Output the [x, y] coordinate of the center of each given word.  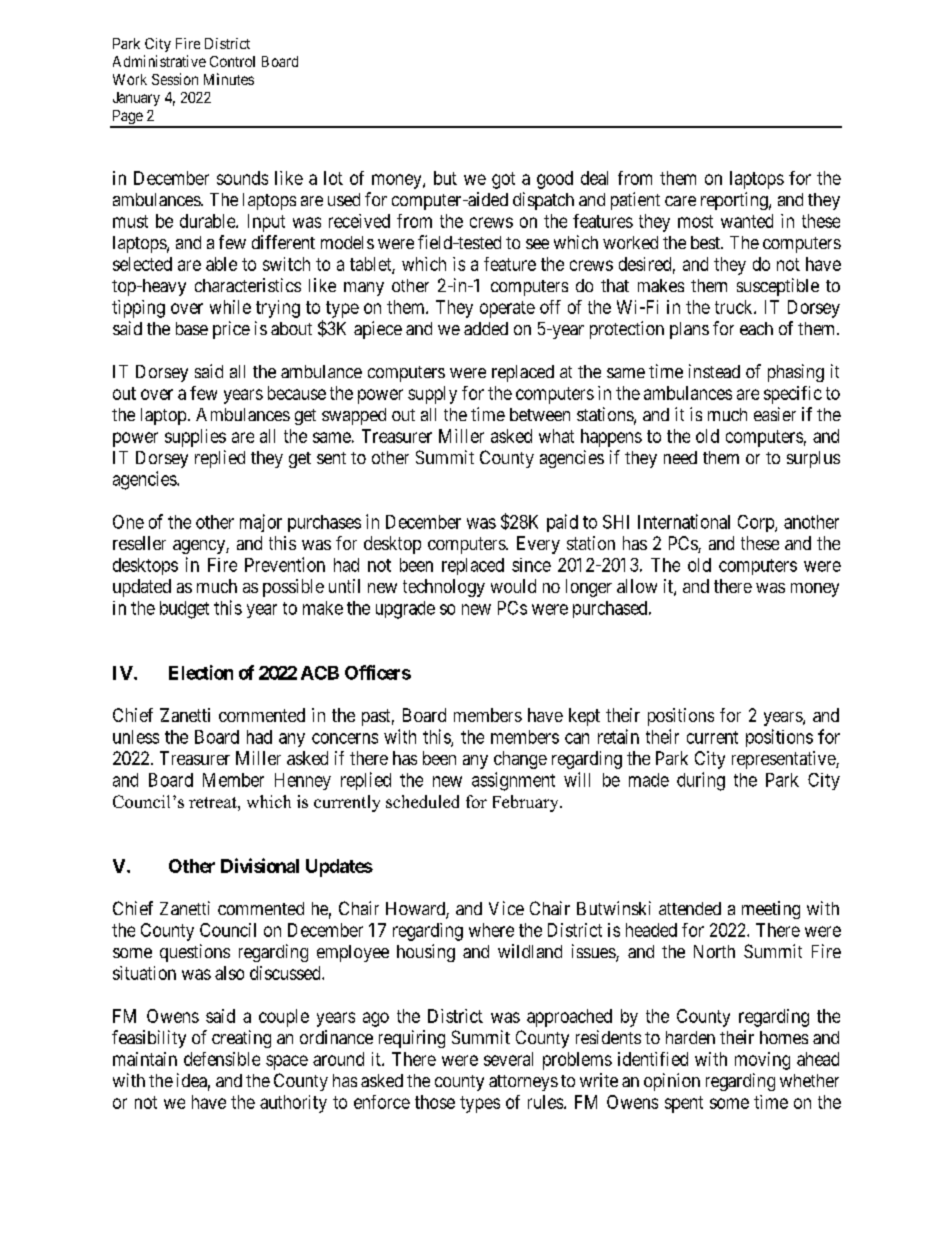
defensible [222, 1059]
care [680, 201]
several [508, 1059]
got [503, 180]
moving [762, 1061]
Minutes [229, 79]
